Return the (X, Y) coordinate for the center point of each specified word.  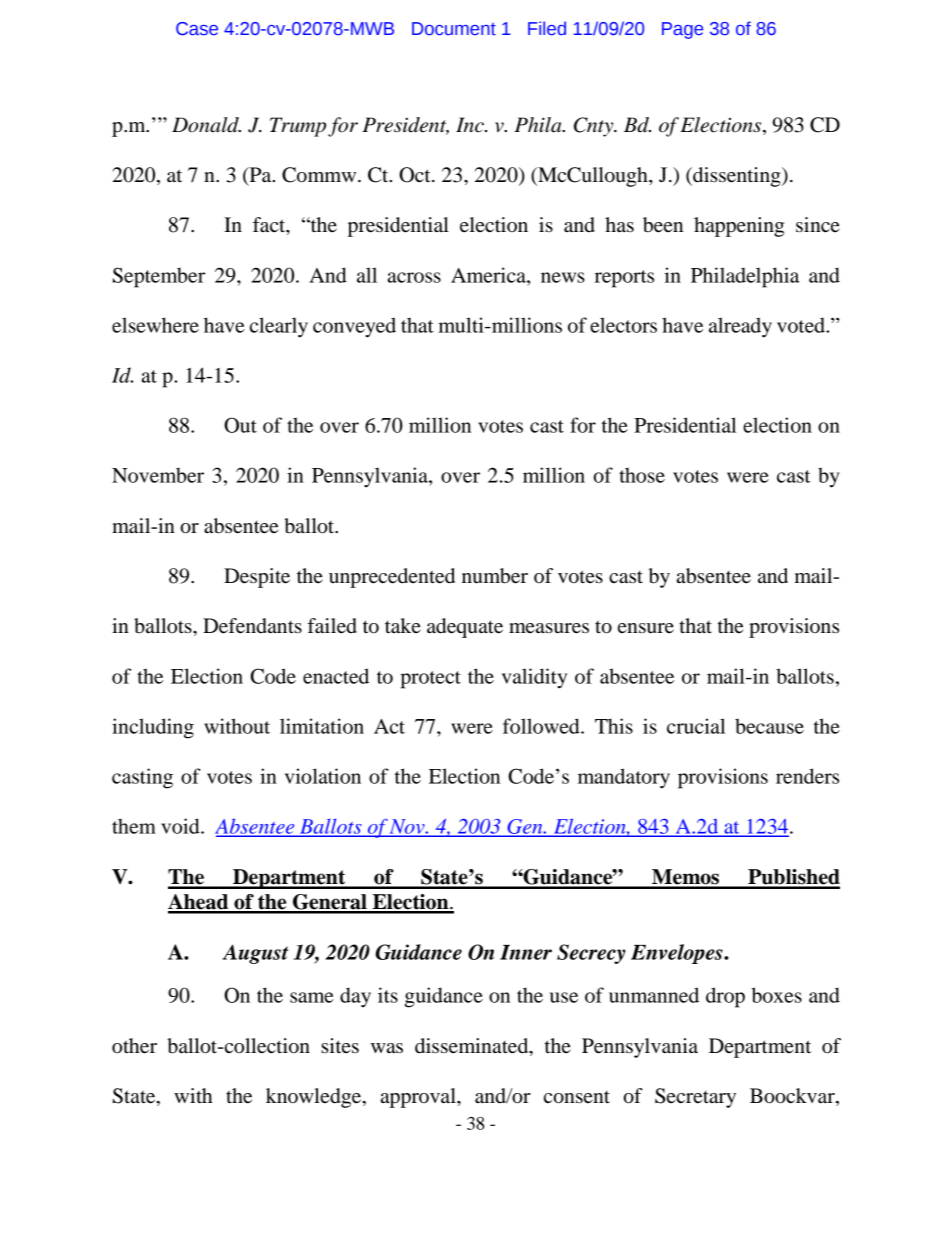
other (134, 1046)
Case (197, 29)
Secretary (695, 1098)
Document (454, 29)
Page (682, 30)
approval (419, 1098)
